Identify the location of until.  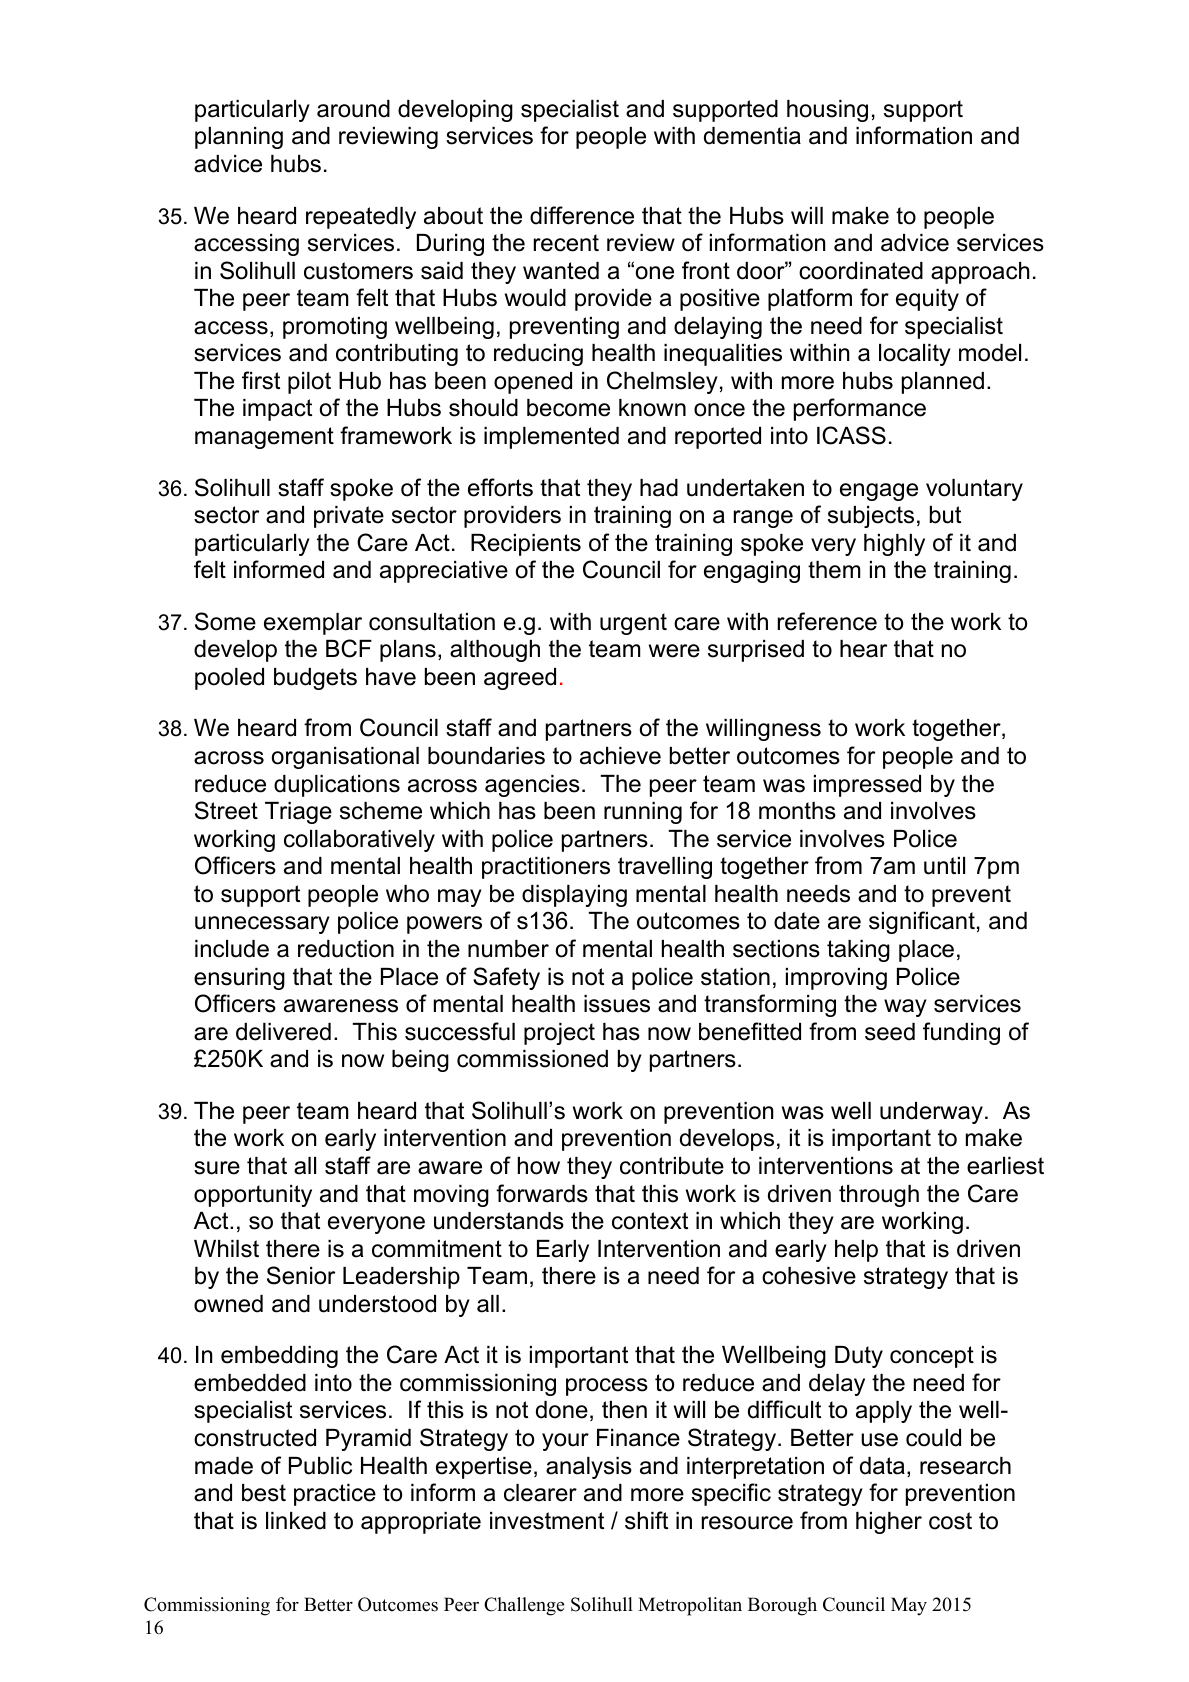
(944, 866).
